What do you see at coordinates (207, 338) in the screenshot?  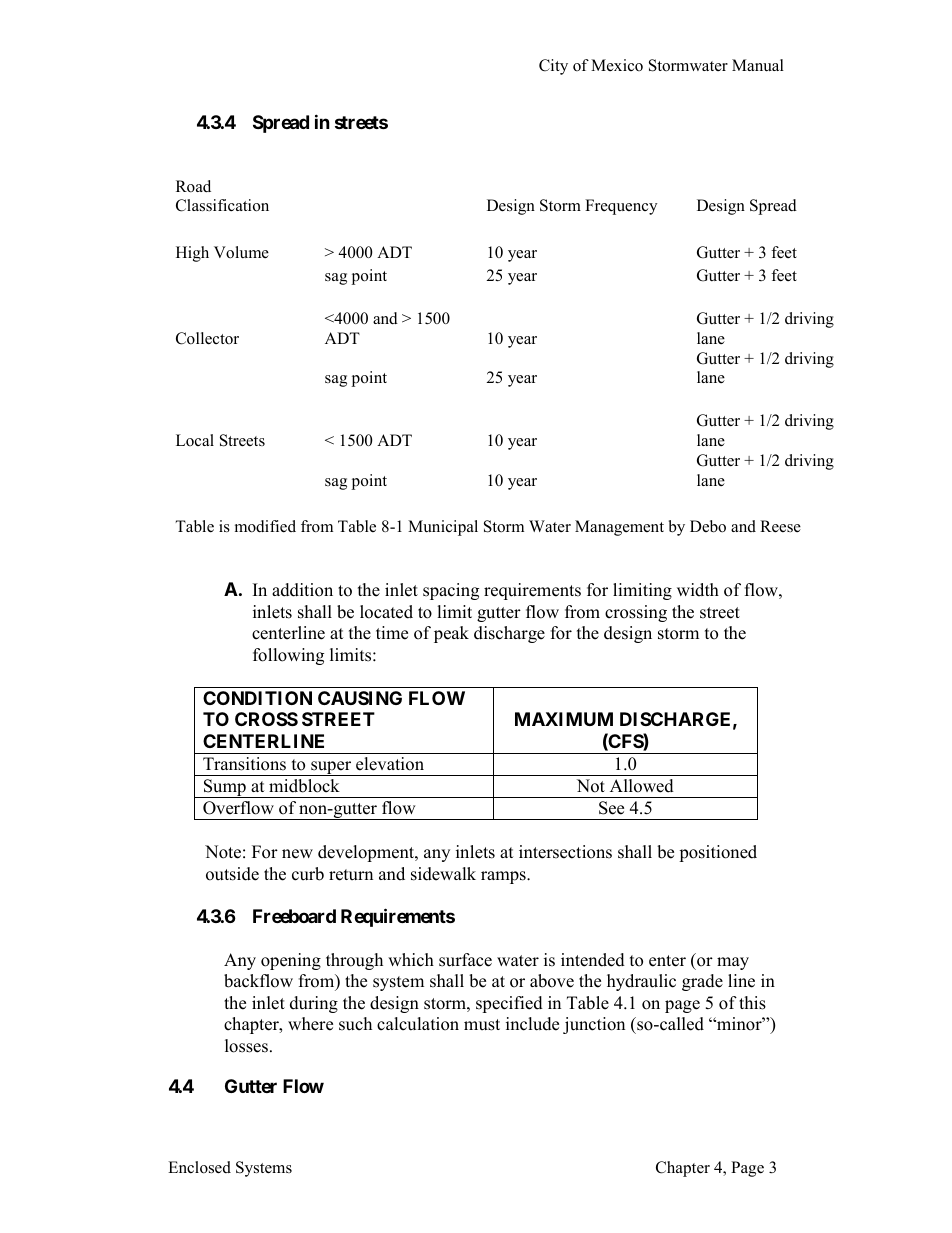 I see `Collector` at bounding box center [207, 338].
